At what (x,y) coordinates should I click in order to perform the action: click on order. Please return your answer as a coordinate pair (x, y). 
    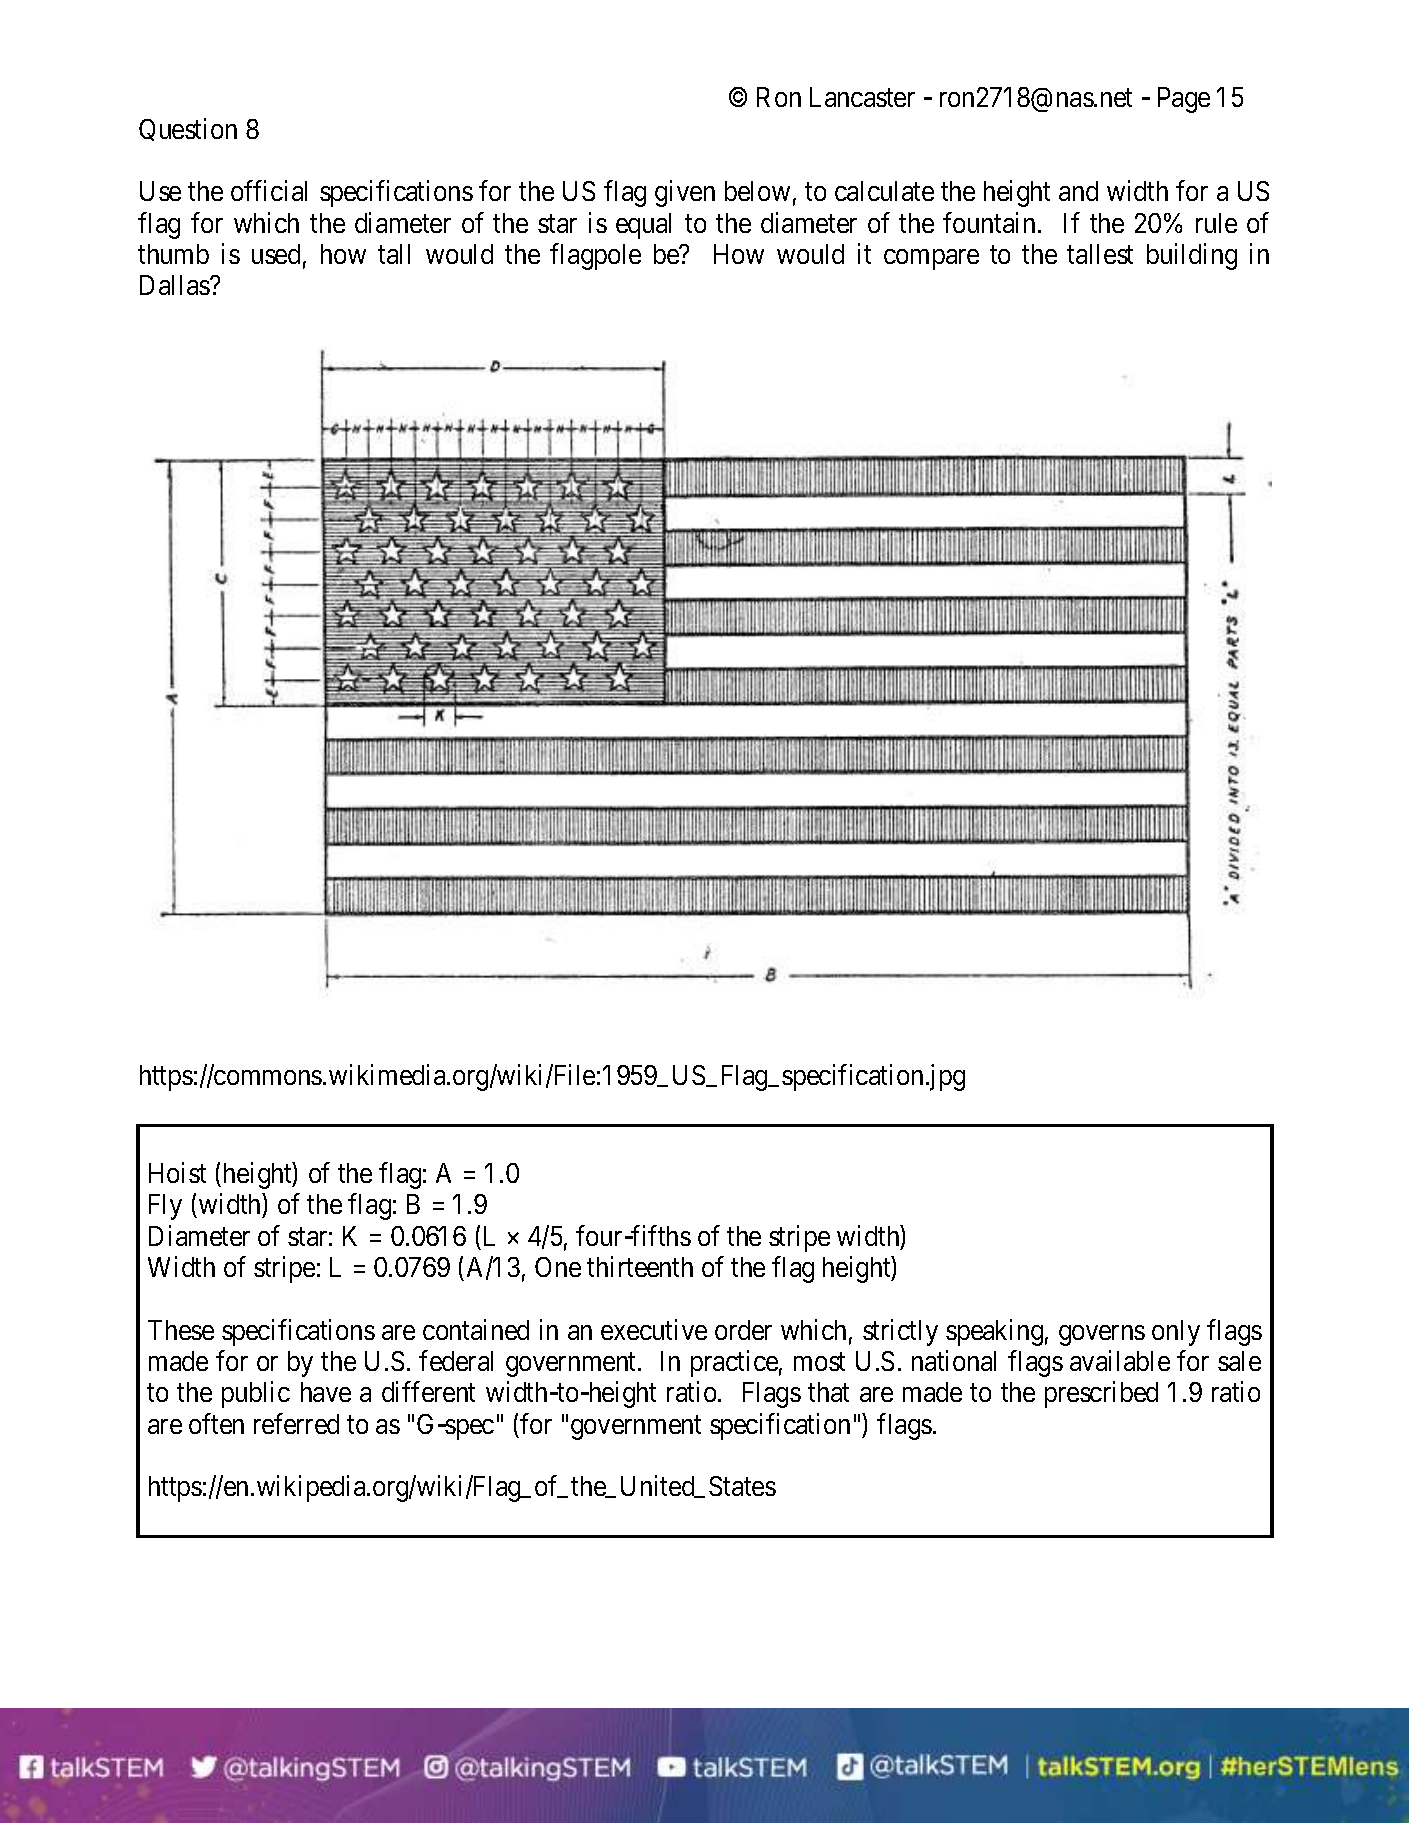
    Looking at the image, I should click on (743, 1330).
